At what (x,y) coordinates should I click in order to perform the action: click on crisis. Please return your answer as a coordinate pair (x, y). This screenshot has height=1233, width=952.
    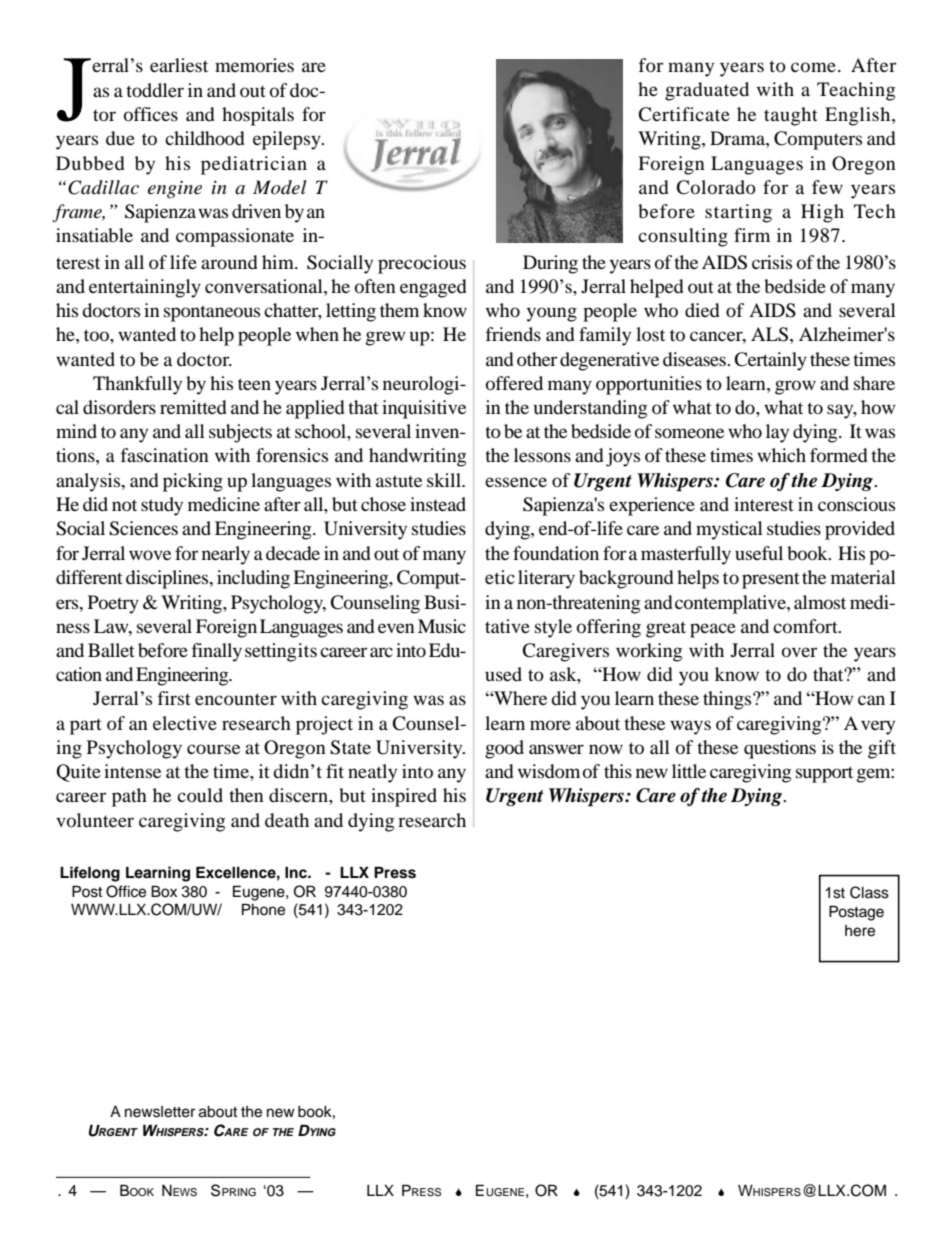
    Looking at the image, I should click on (772, 262).
